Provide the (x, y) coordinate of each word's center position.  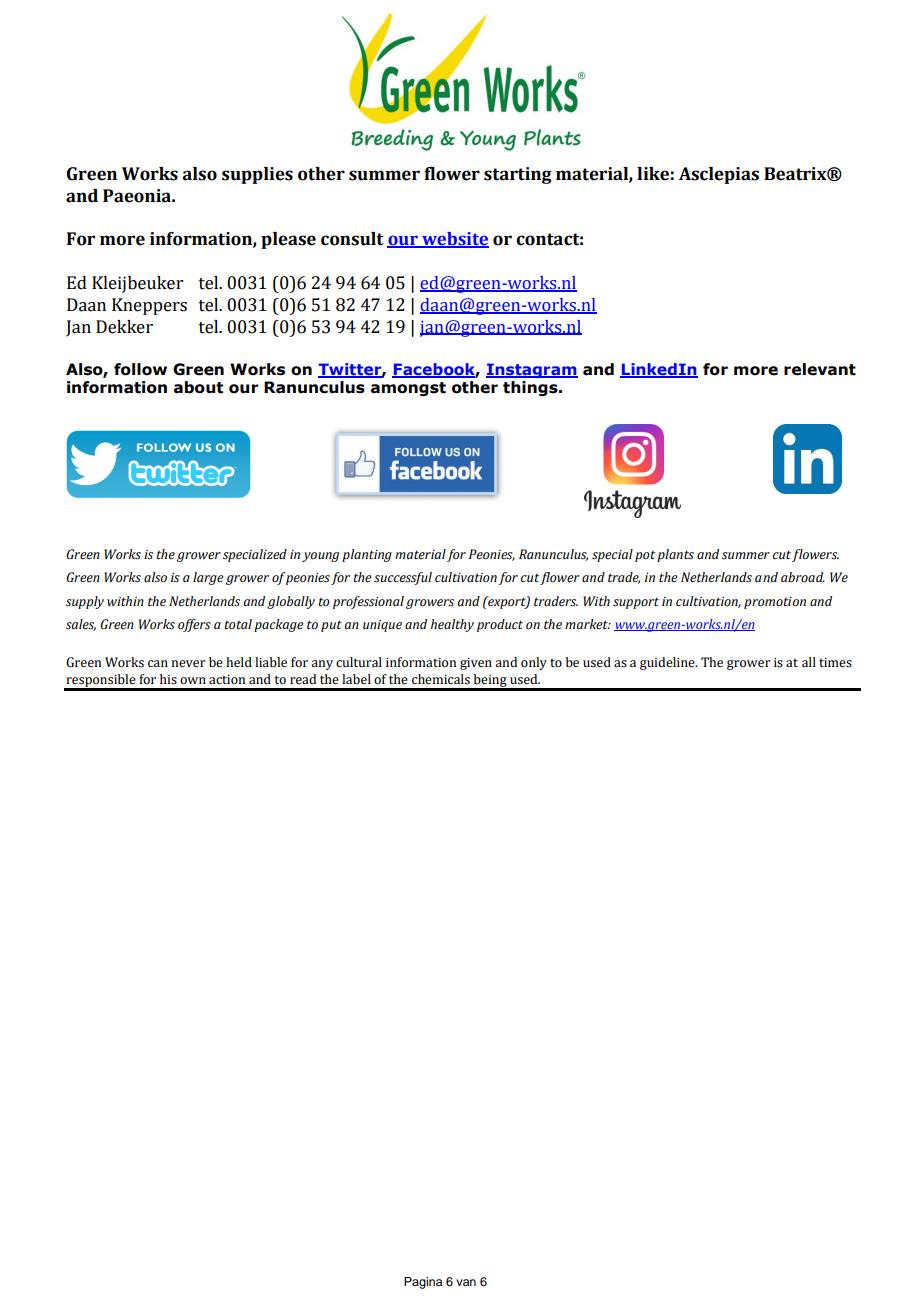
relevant (820, 369)
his (168, 679)
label (356, 679)
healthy (452, 625)
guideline (668, 663)
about (198, 387)
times (835, 663)
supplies (257, 175)
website (454, 240)
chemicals (441, 679)
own (193, 681)
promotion (775, 603)
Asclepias (719, 175)
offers (194, 625)
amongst (408, 389)
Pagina (423, 1283)
